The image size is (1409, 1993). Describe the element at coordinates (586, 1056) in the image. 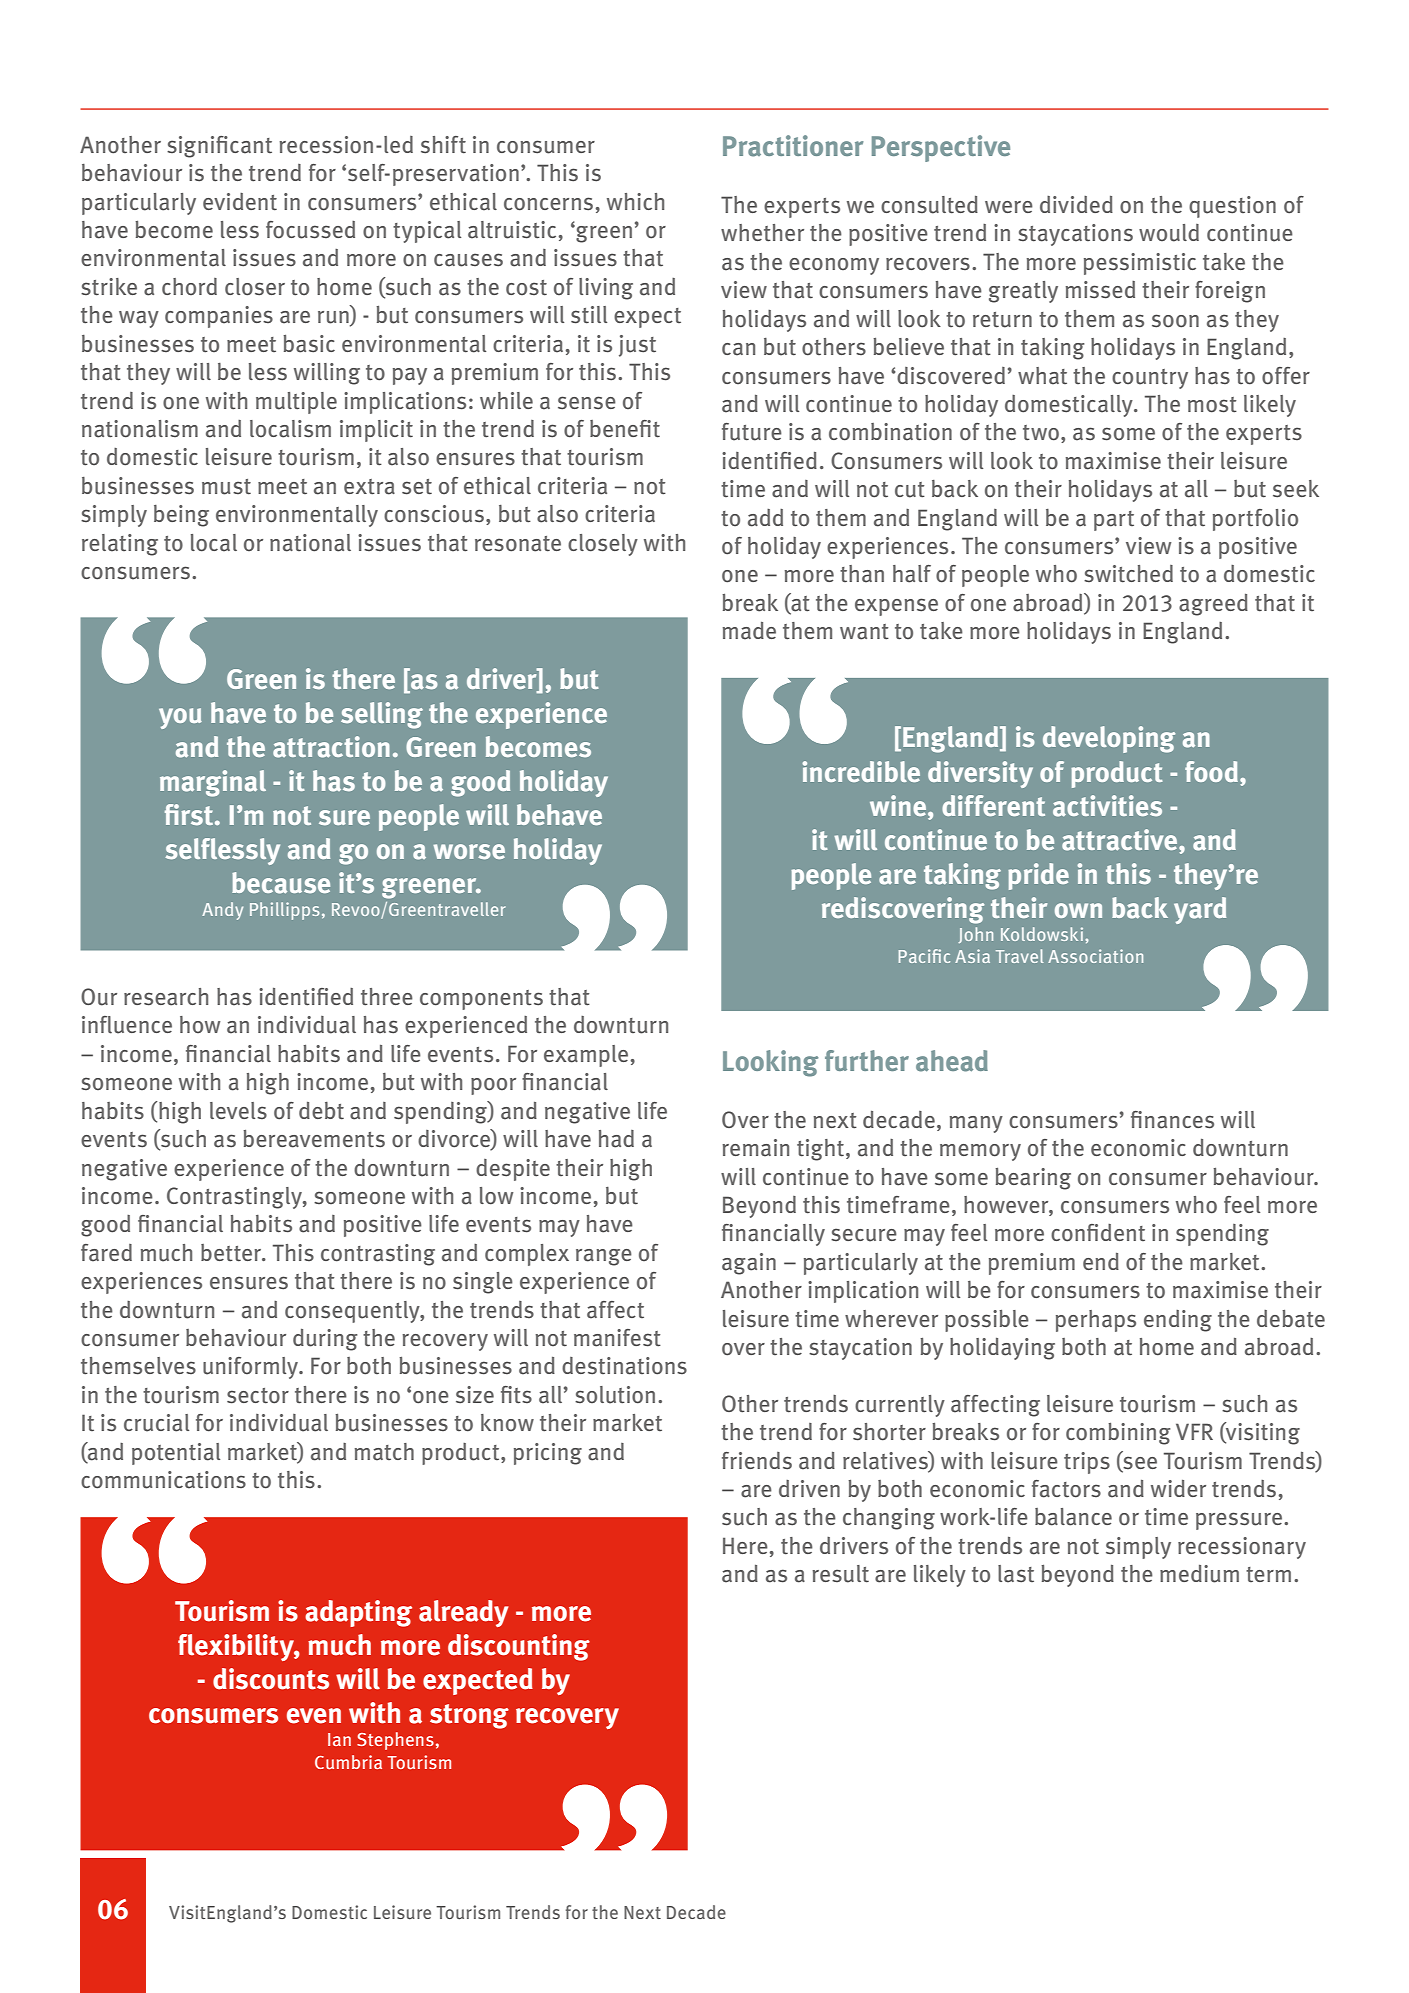

I see `example` at that location.
